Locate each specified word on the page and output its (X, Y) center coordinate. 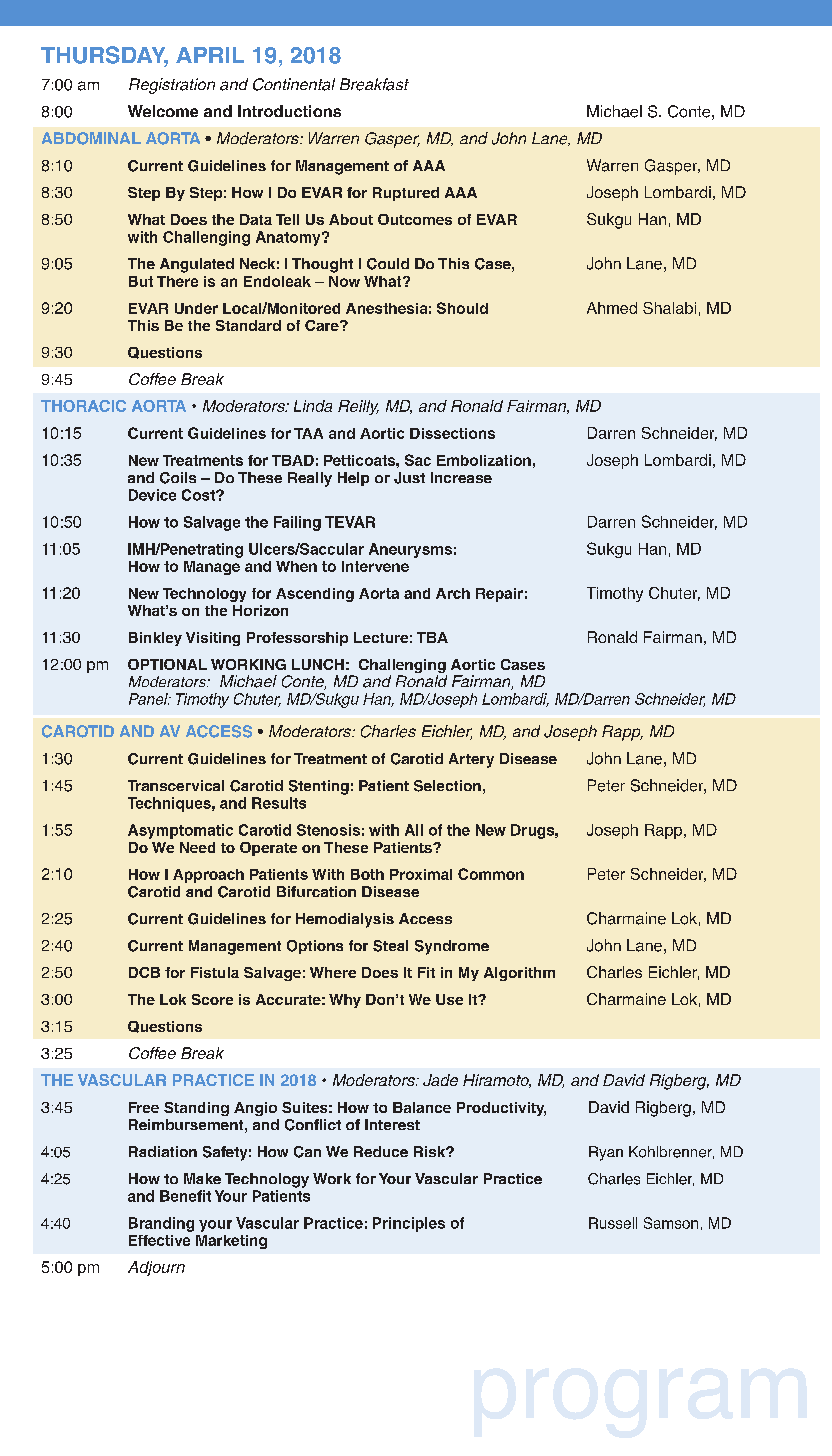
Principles (409, 1224)
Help (353, 479)
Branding (161, 1224)
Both (367, 874)
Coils (178, 478)
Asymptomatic (180, 831)
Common (491, 874)
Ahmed (612, 308)
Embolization (484, 460)
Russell (613, 1223)
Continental (294, 84)
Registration (172, 86)
